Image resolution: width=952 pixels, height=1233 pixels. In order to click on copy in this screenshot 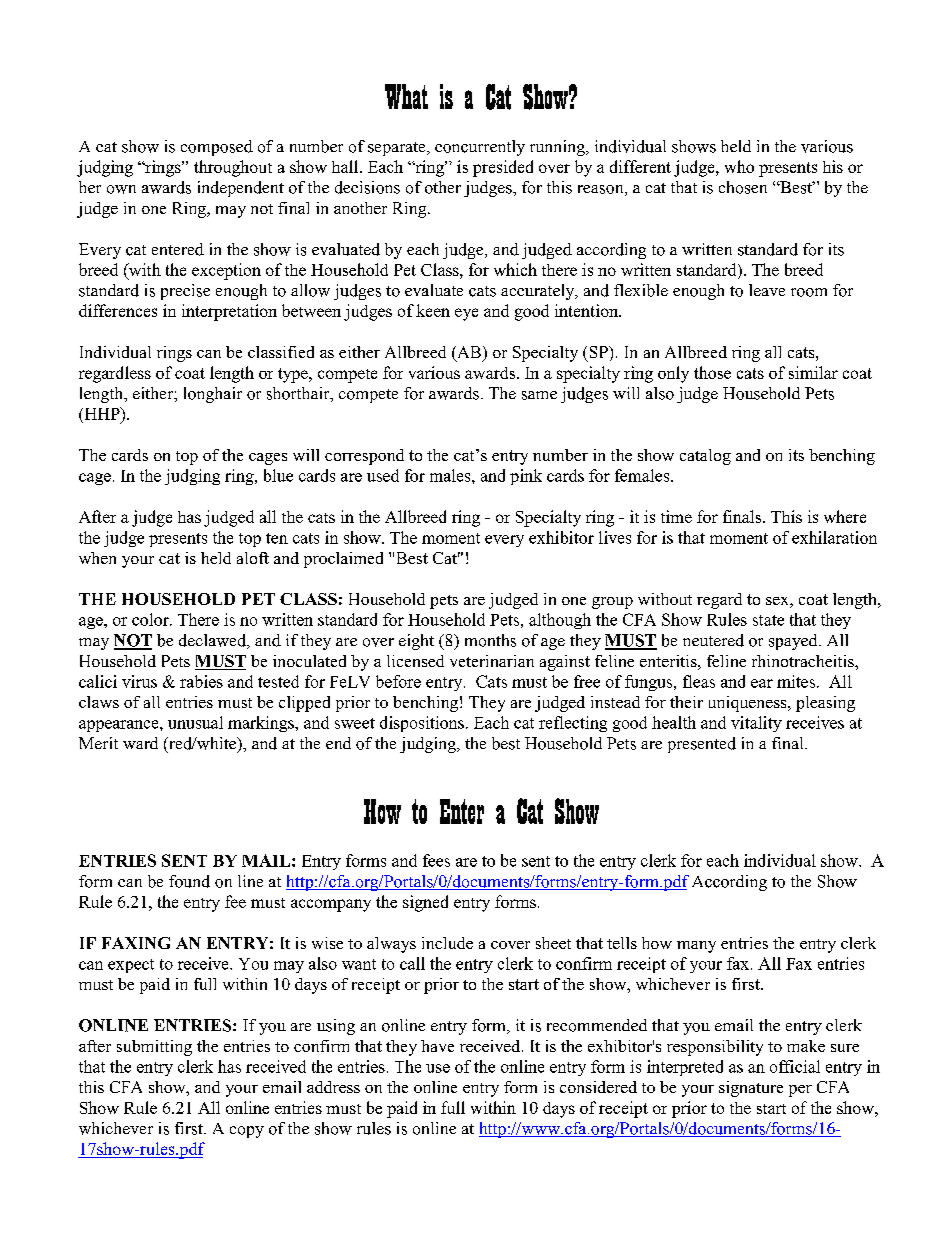, I will do `click(247, 1132)`.
